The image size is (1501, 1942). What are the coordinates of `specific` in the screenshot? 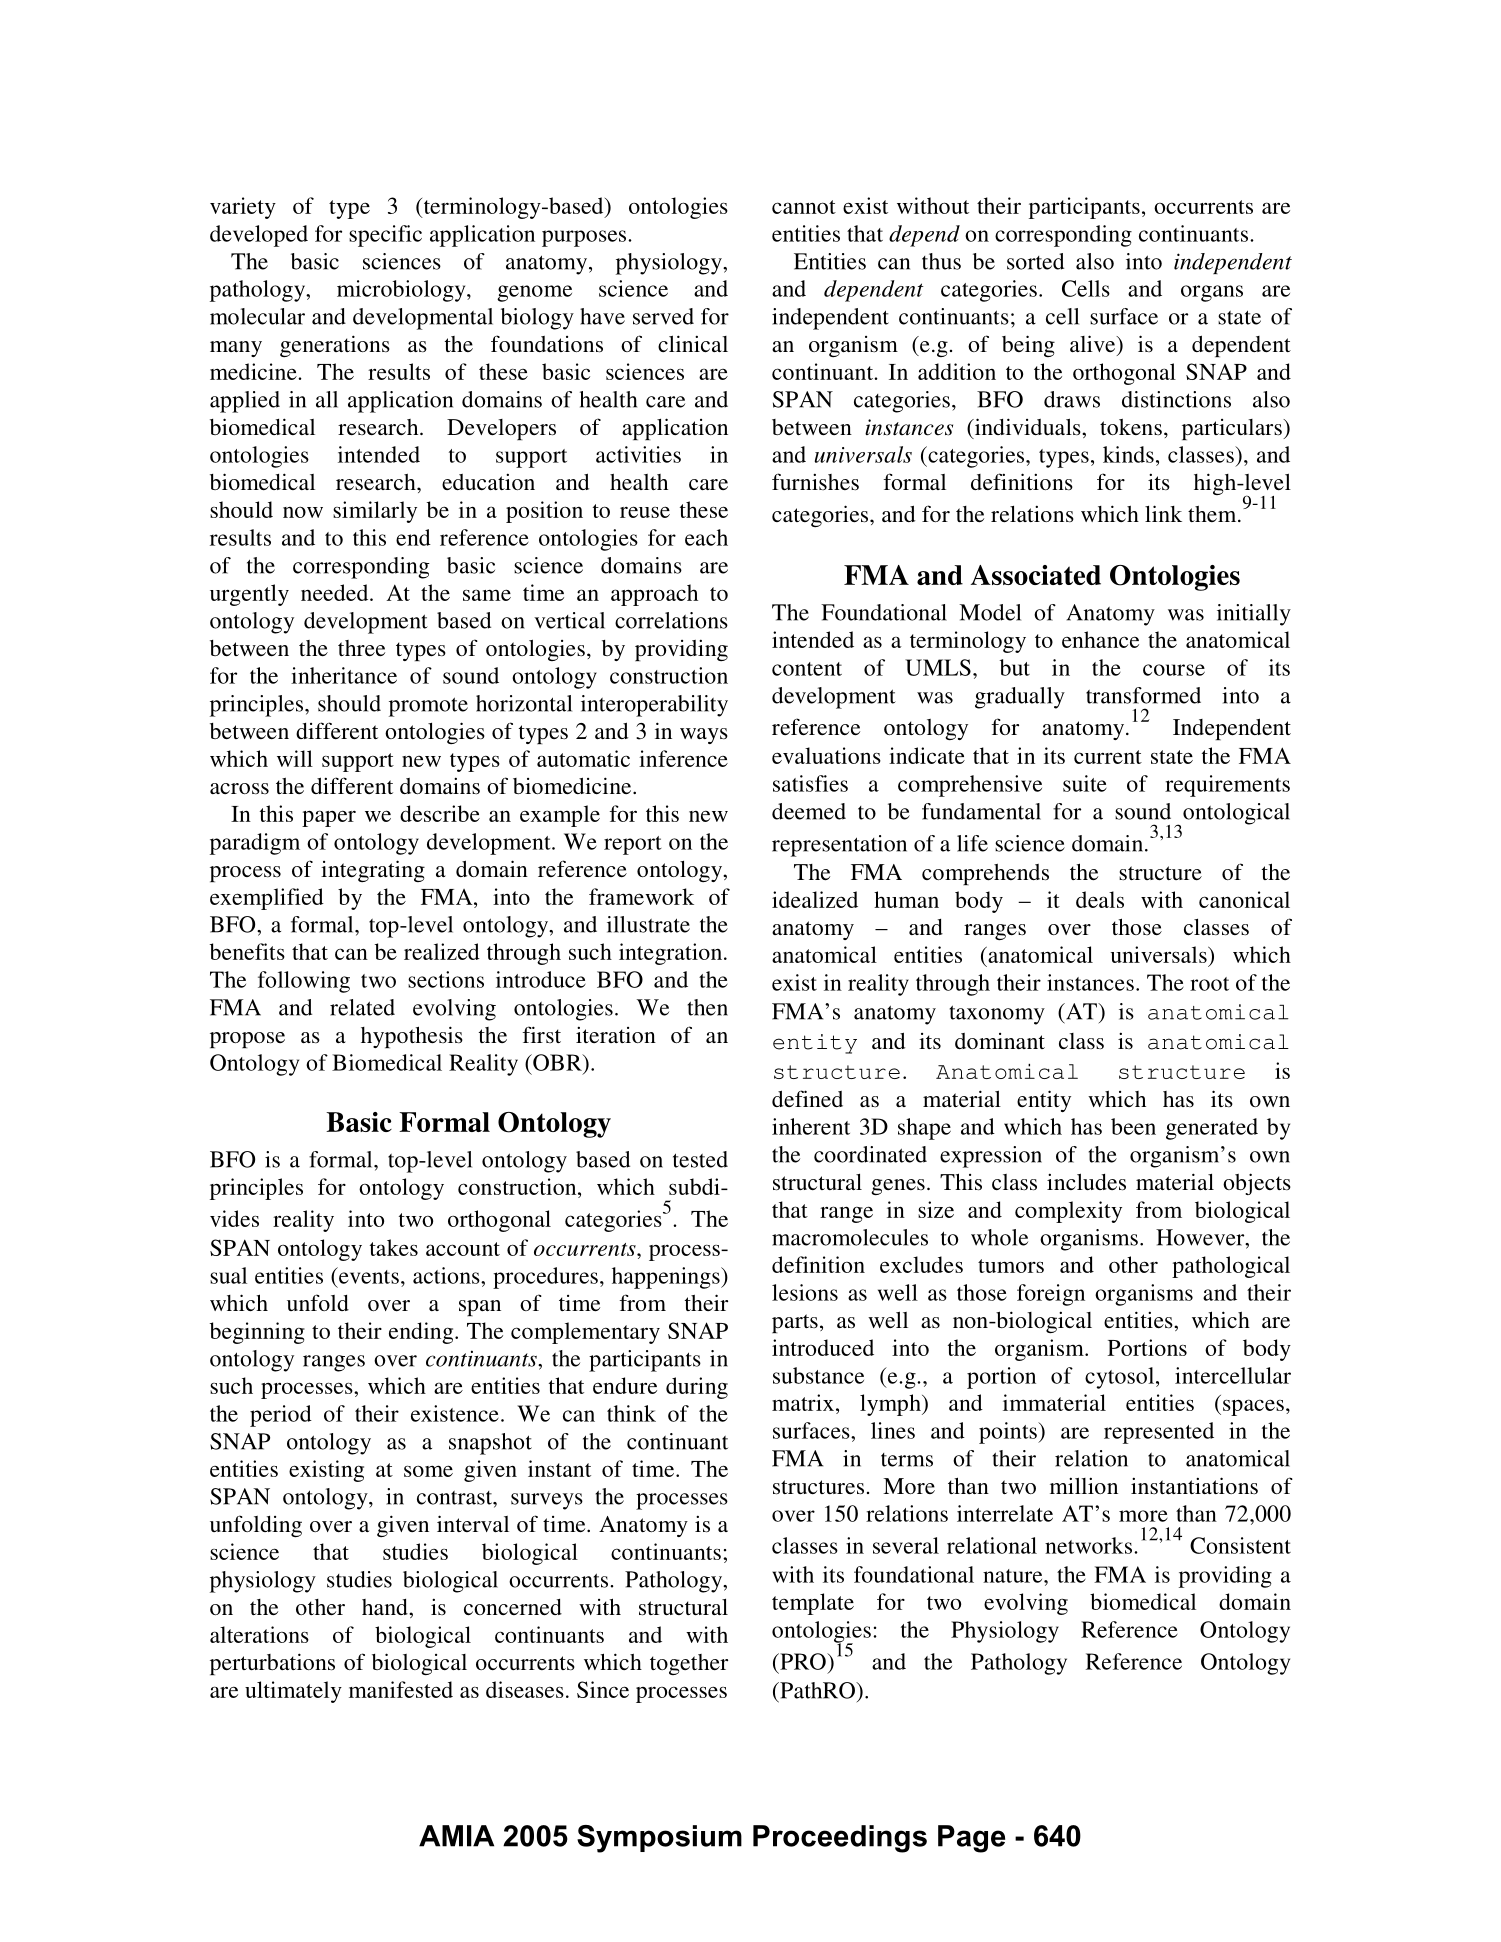 It's located at (385, 236).
